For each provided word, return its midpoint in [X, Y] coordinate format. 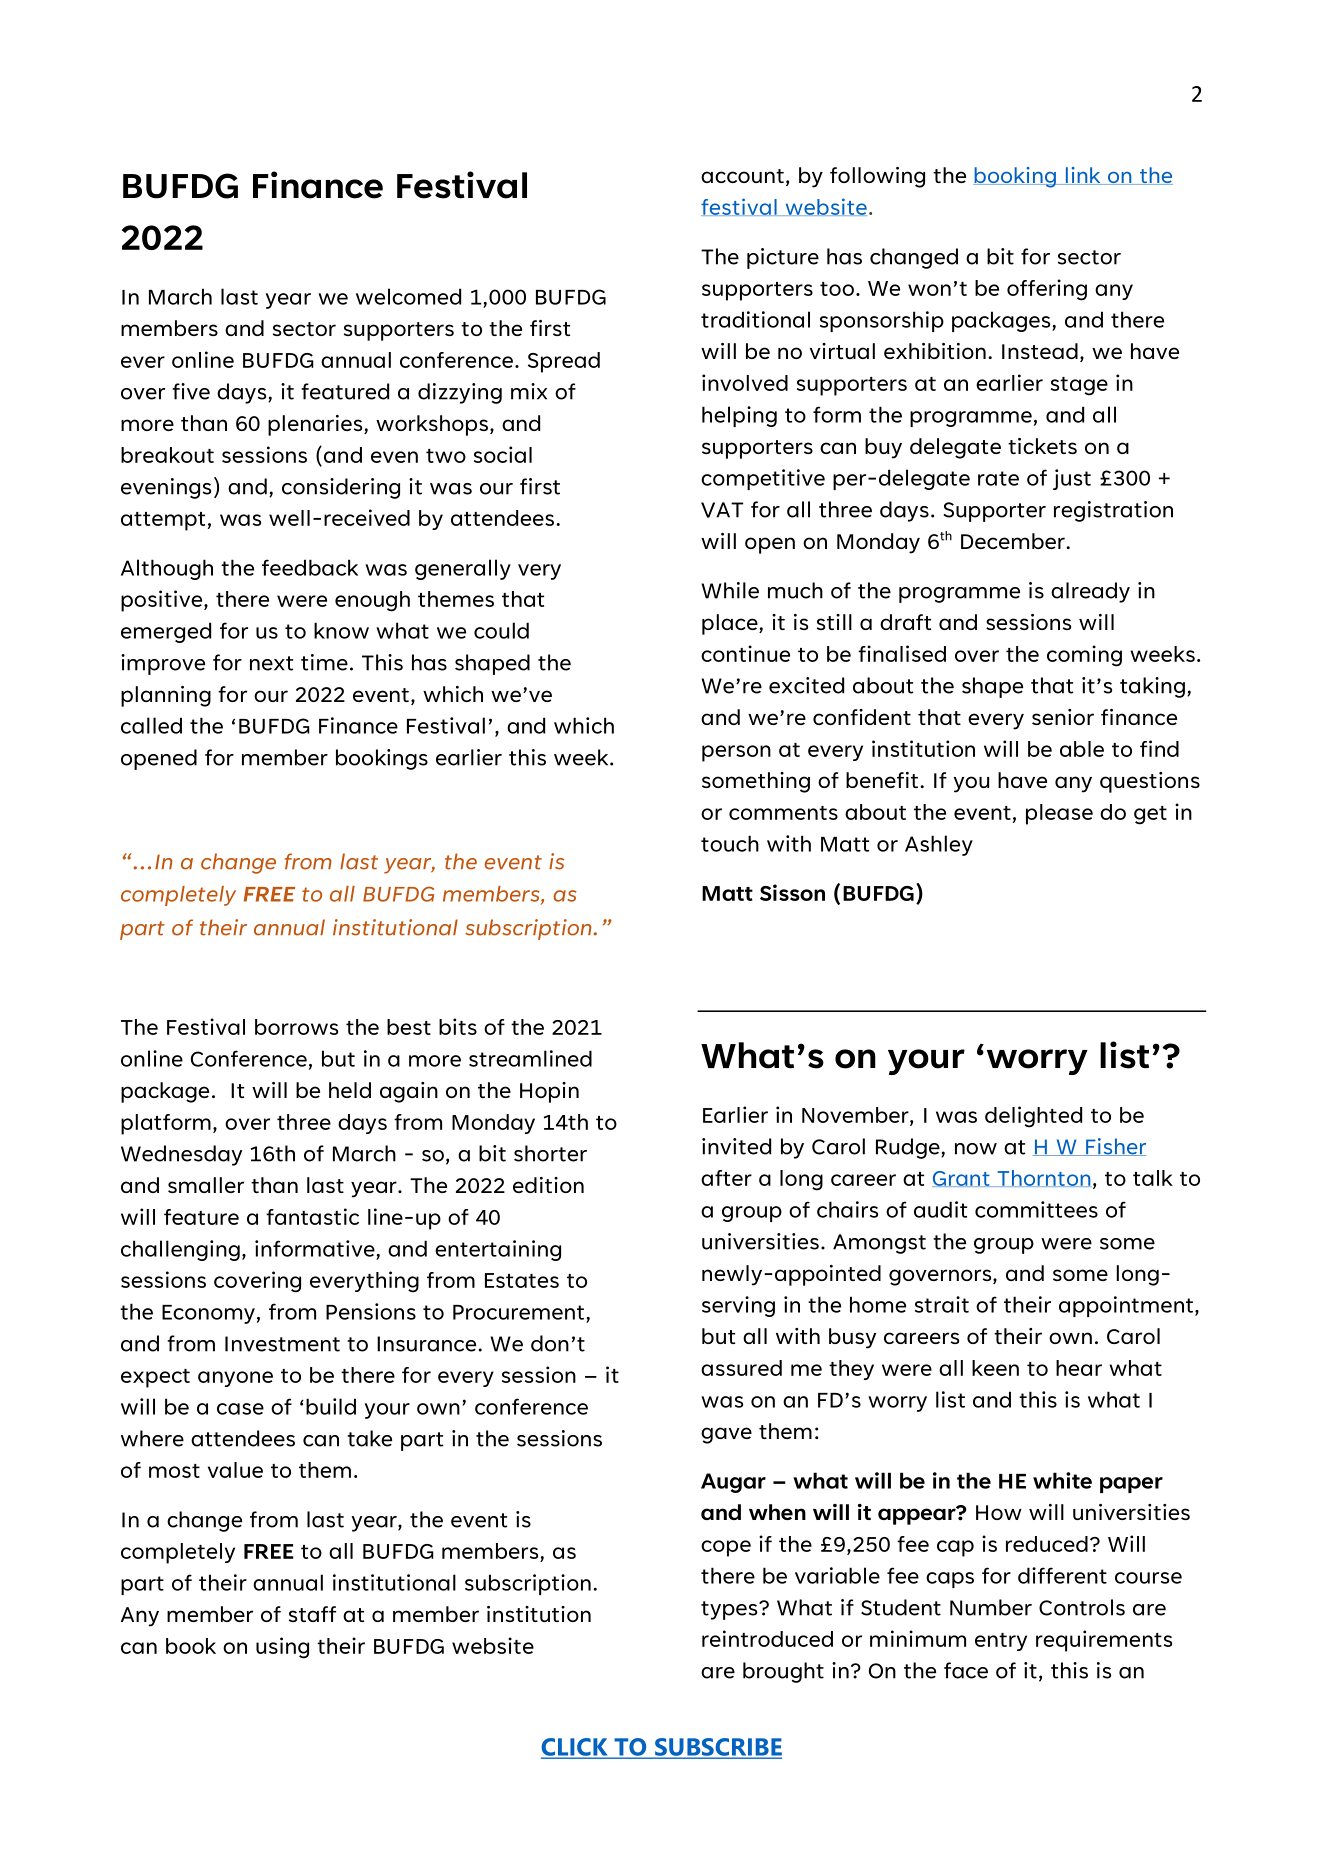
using [282, 1648]
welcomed [408, 296]
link [1083, 176]
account [742, 176]
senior [1063, 717]
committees [1036, 1209]
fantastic [312, 1216]
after [726, 1178]
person [736, 753]
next [271, 663]
